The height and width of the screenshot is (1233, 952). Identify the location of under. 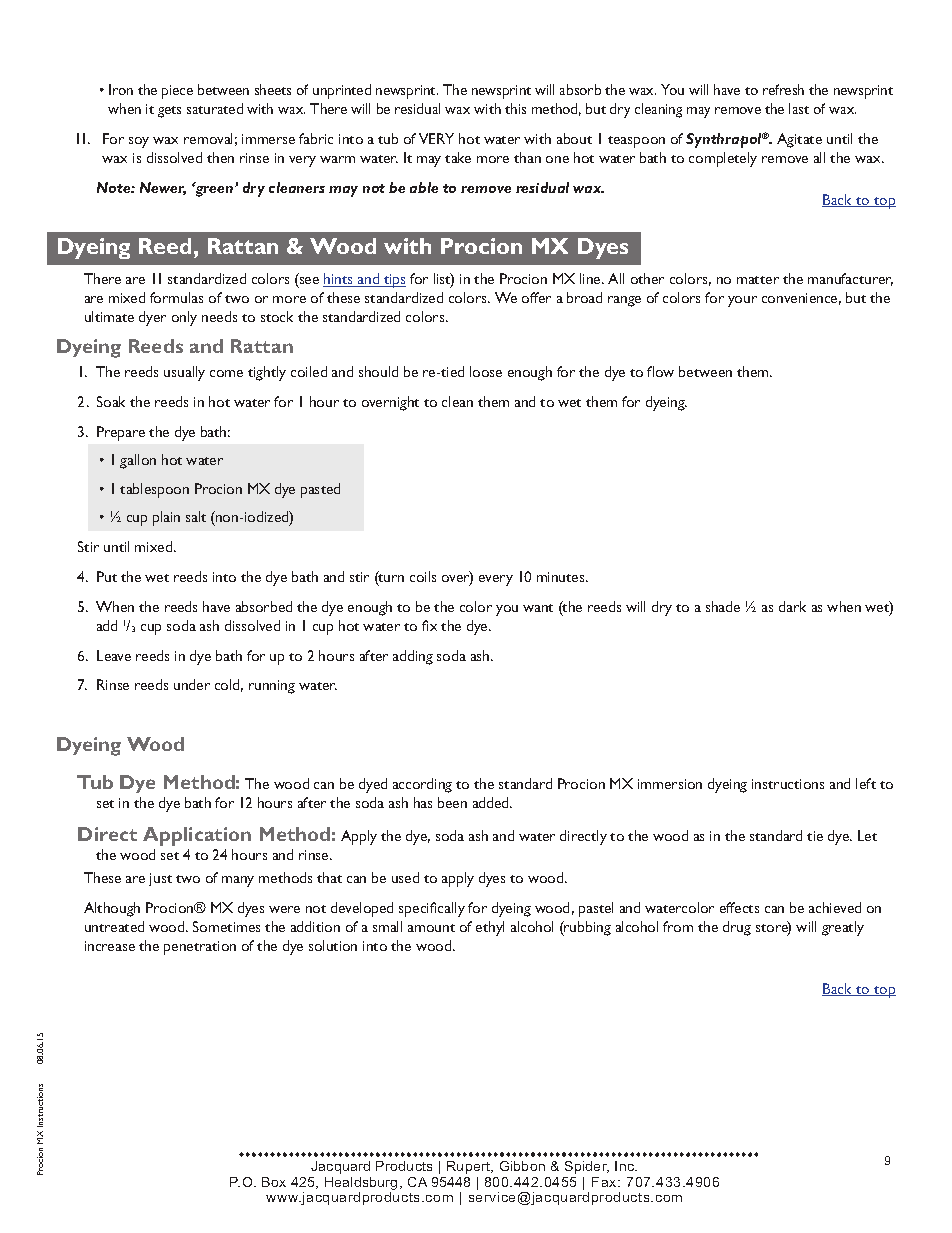
(192, 684).
